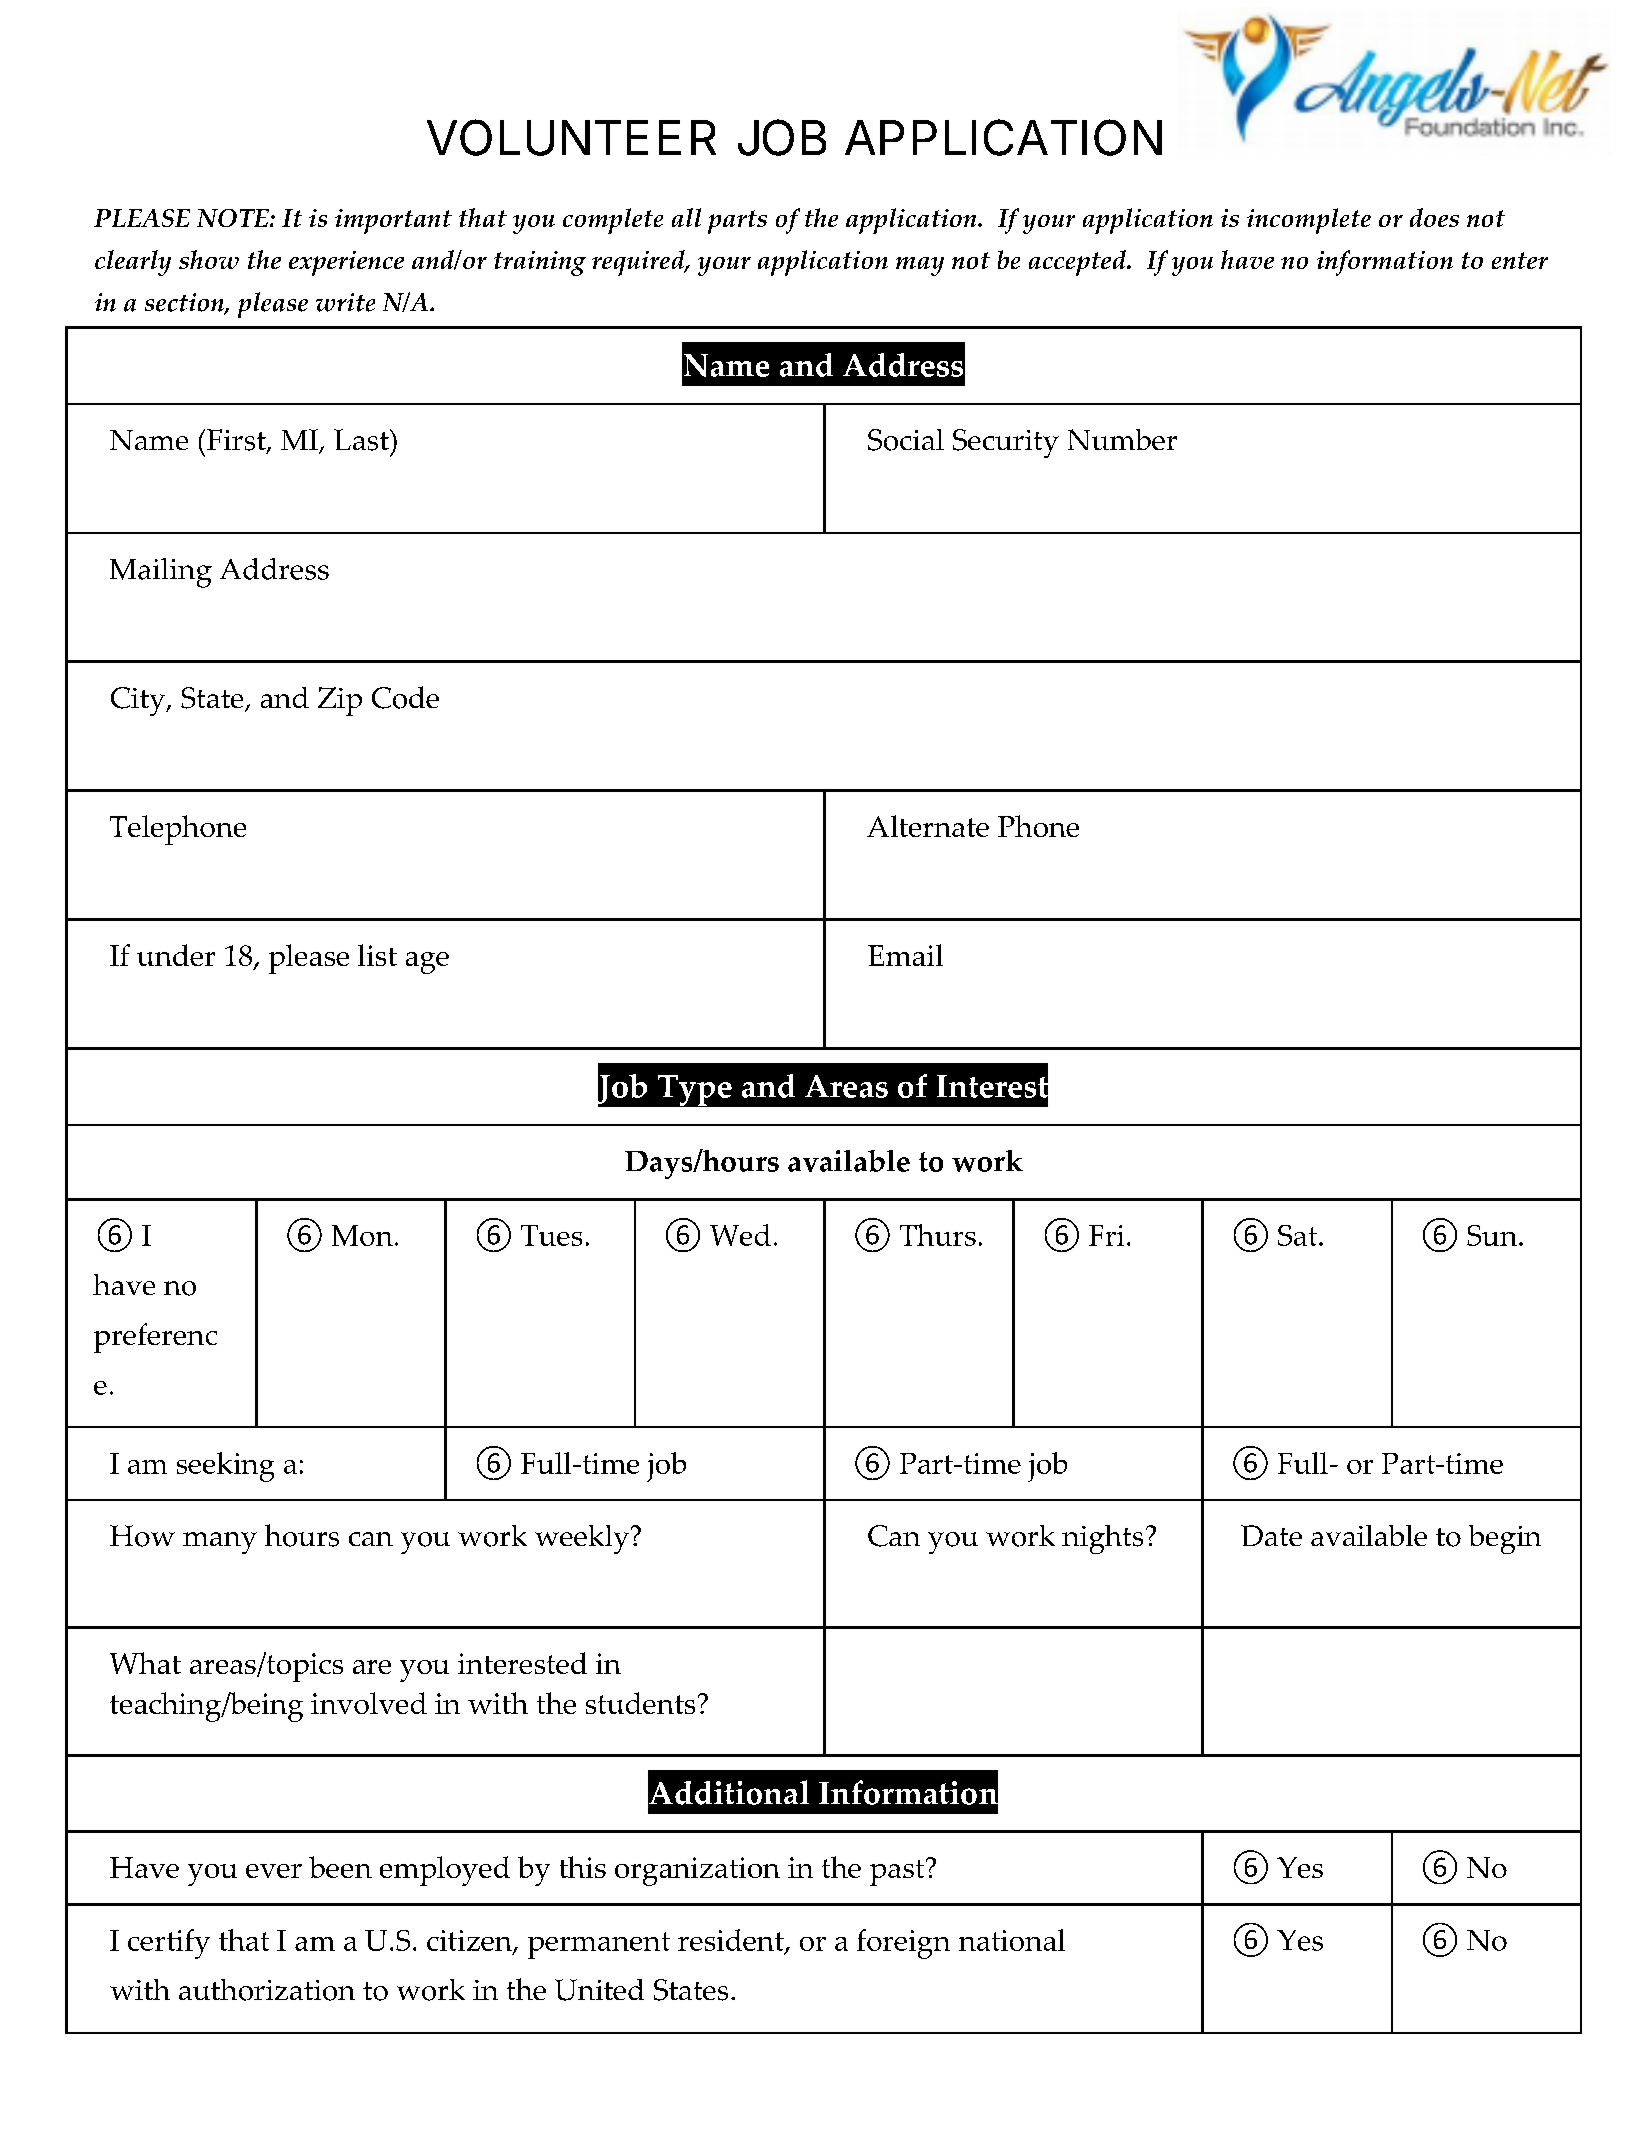 The height and width of the screenshot is (2135, 1650). I want to click on does, so click(1434, 217).
